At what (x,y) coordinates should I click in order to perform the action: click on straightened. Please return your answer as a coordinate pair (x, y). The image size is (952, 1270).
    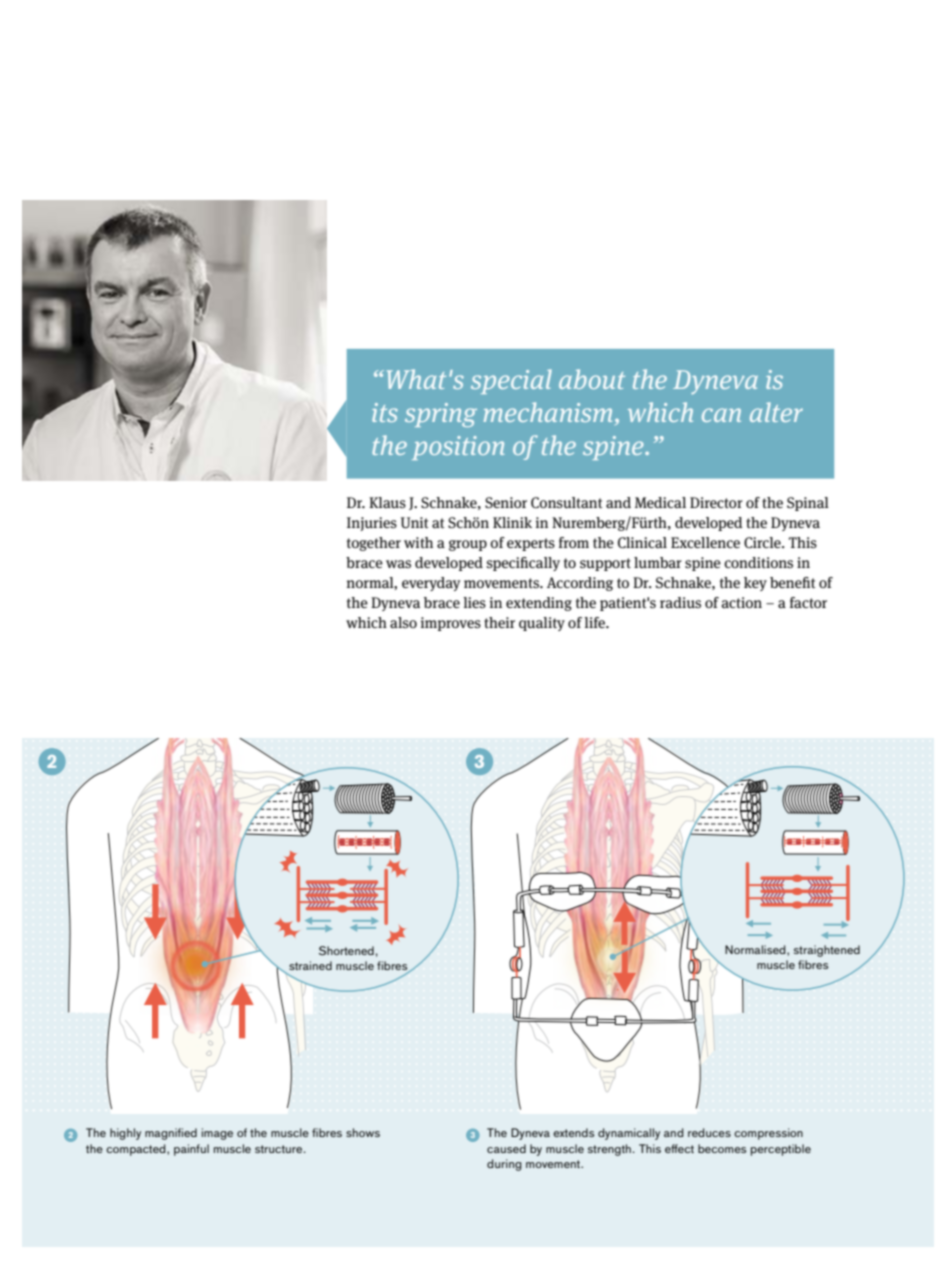
    Looking at the image, I should click on (827, 951).
